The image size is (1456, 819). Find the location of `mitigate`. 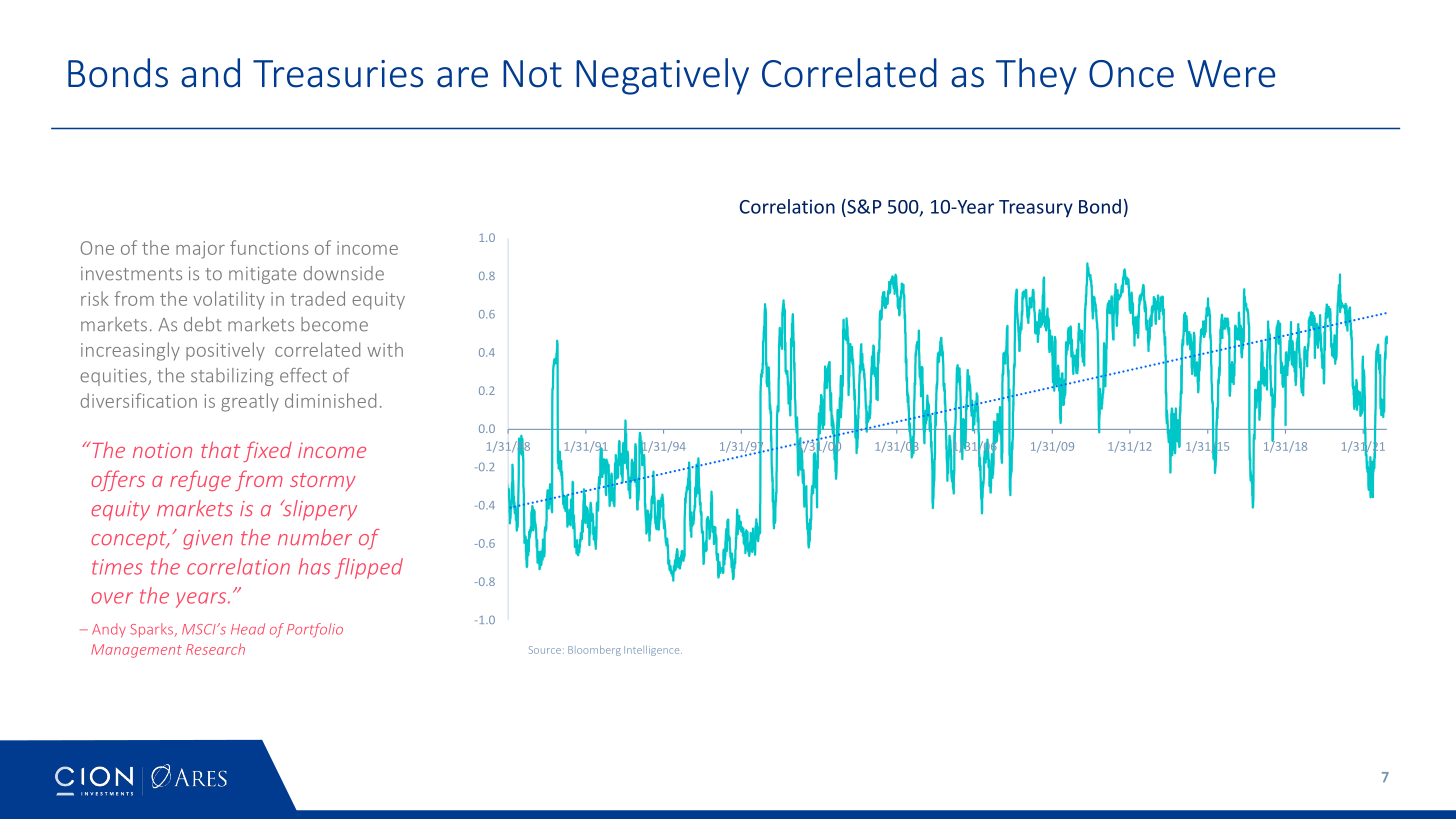

mitigate is located at coordinates (262, 275).
